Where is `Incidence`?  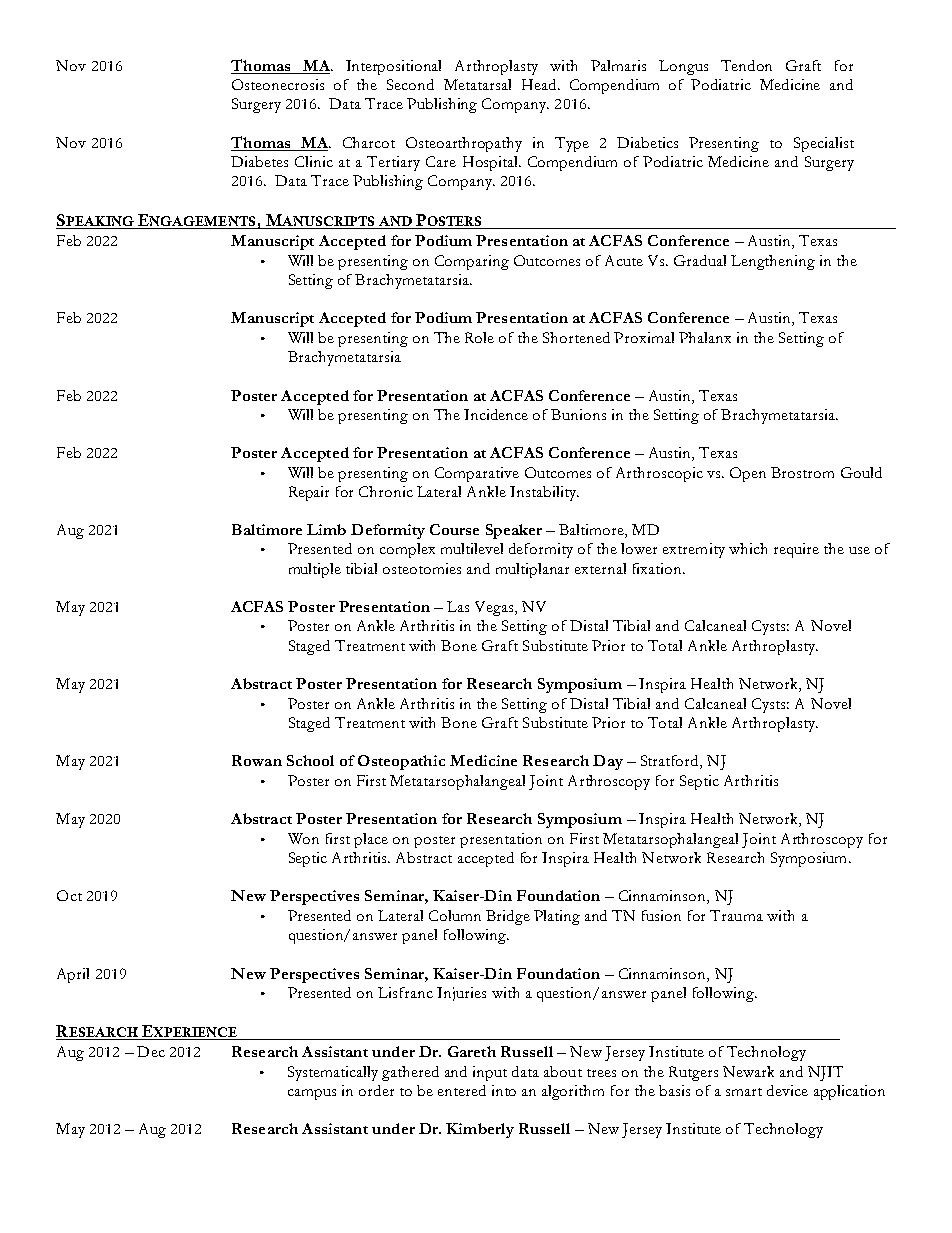 Incidence is located at coordinates (496, 414).
